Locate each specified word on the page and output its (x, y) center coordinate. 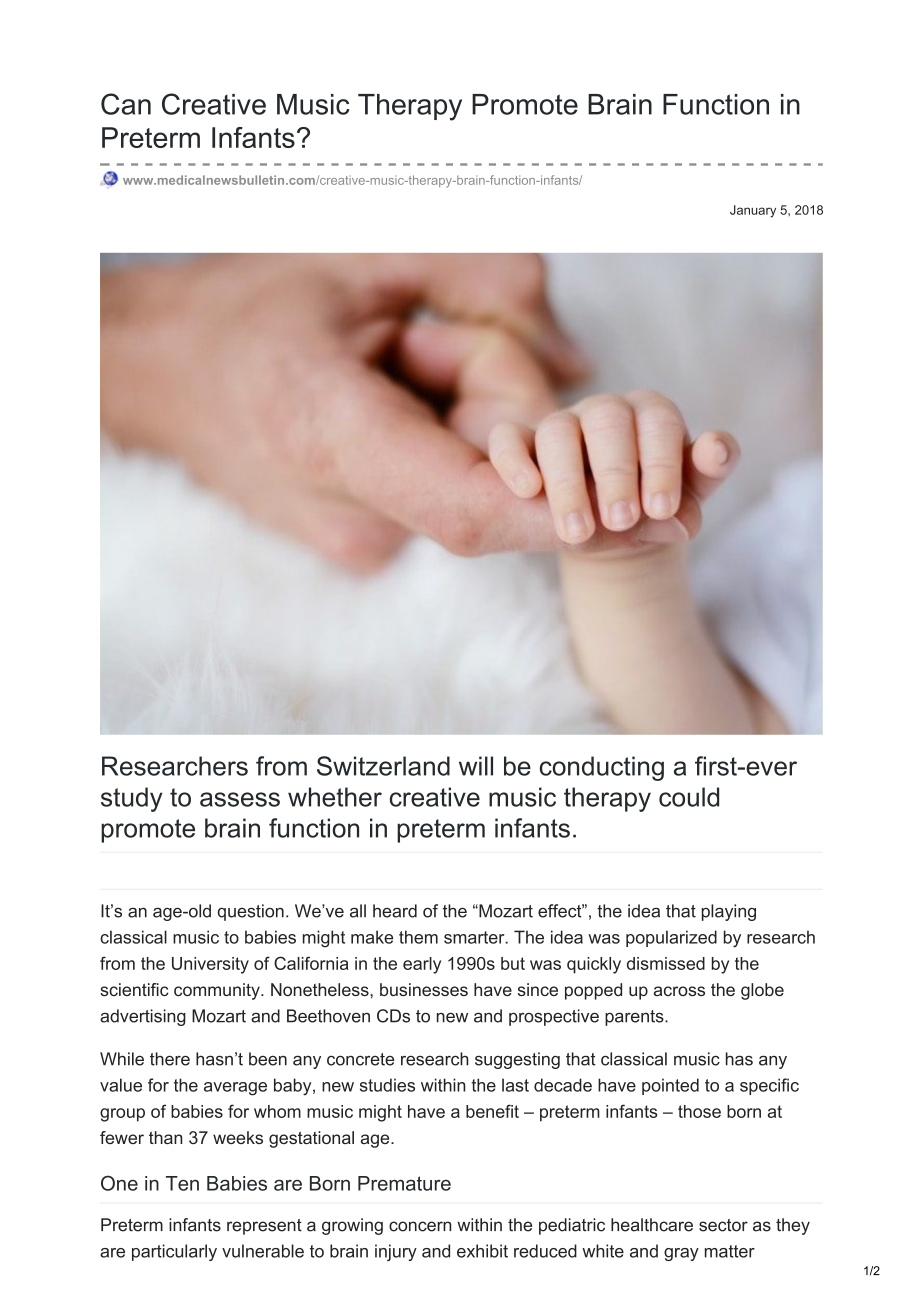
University (210, 965)
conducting (602, 768)
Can (126, 104)
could (689, 797)
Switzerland (383, 766)
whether (335, 797)
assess (240, 799)
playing (729, 912)
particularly (174, 1252)
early (422, 965)
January (753, 211)
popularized (671, 938)
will (476, 766)
